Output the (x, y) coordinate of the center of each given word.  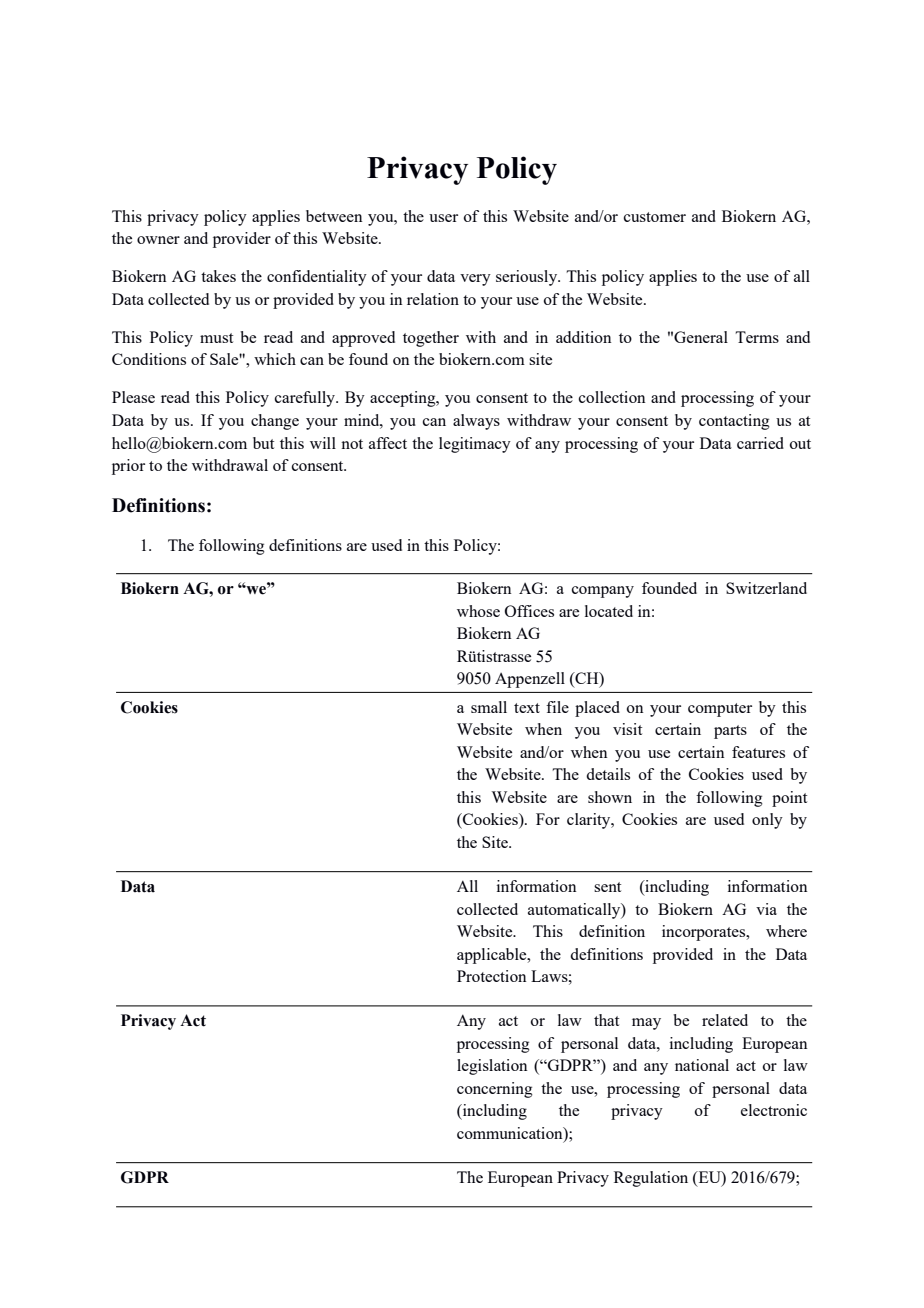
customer (655, 217)
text (527, 708)
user (443, 218)
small (489, 707)
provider (242, 240)
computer (720, 710)
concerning (495, 1090)
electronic (774, 1110)
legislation (492, 1067)
